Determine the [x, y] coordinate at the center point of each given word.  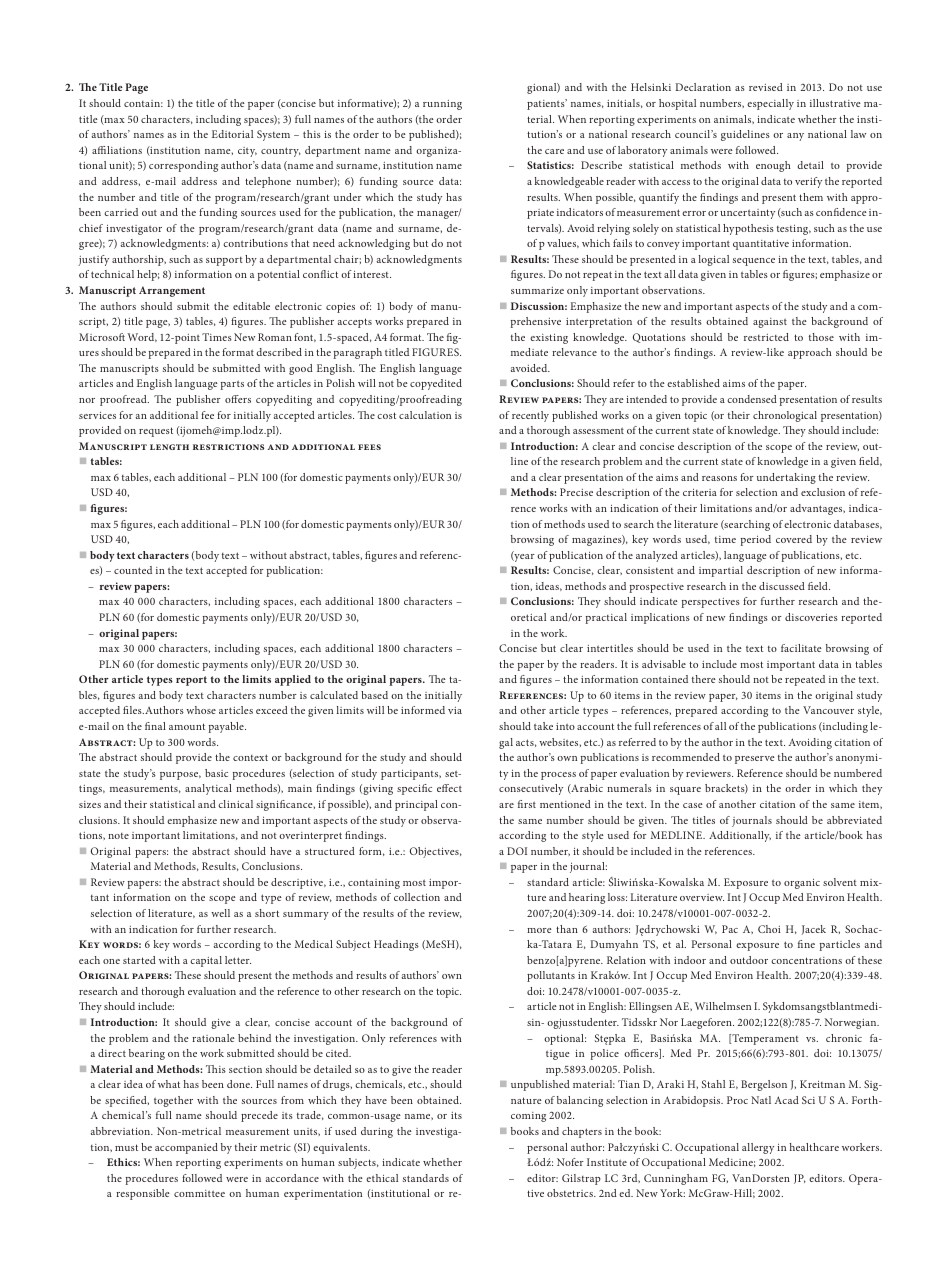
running [442, 105]
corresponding [183, 166]
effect [449, 788]
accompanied [186, 1148]
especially [770, 104]
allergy [758, 1148]
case [693, 805]
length [169, 447]
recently [530, 416]
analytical [208, 789]
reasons [719, 478]
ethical [382, 1178]
